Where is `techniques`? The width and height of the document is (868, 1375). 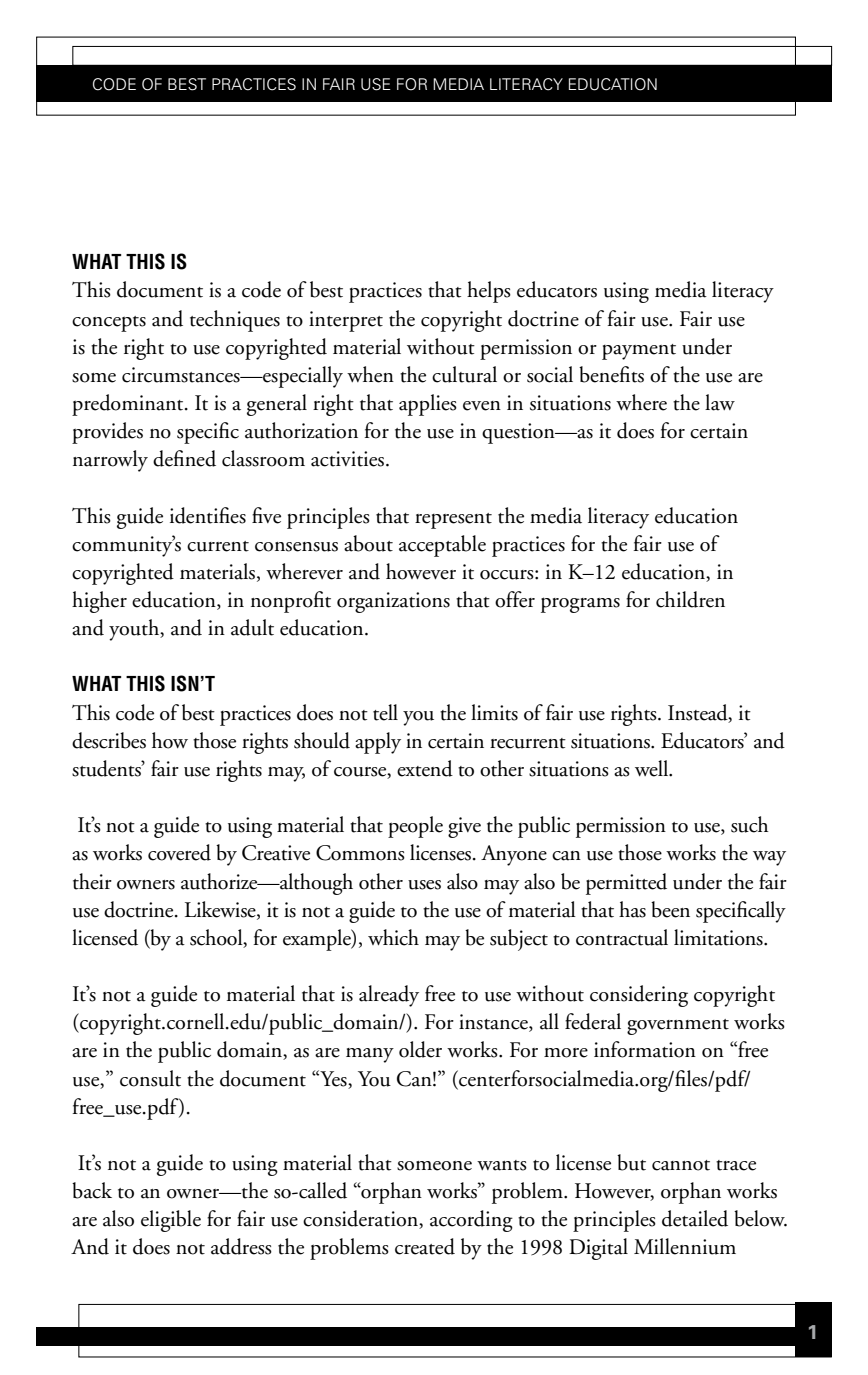
techniques is located at coordinates (235, 321).
